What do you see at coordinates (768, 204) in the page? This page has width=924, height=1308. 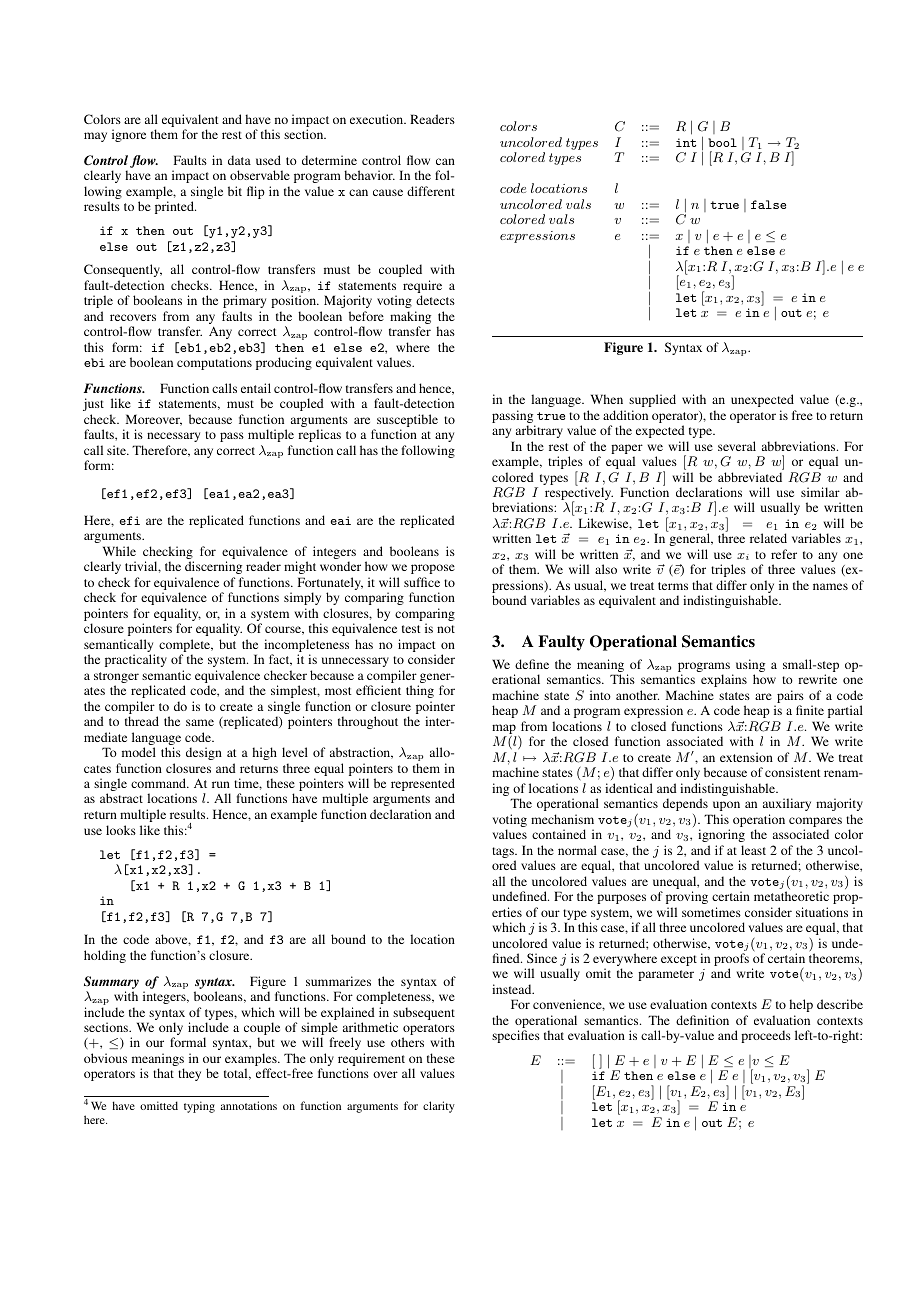 I see `false` at bounding box center [768, 204].
